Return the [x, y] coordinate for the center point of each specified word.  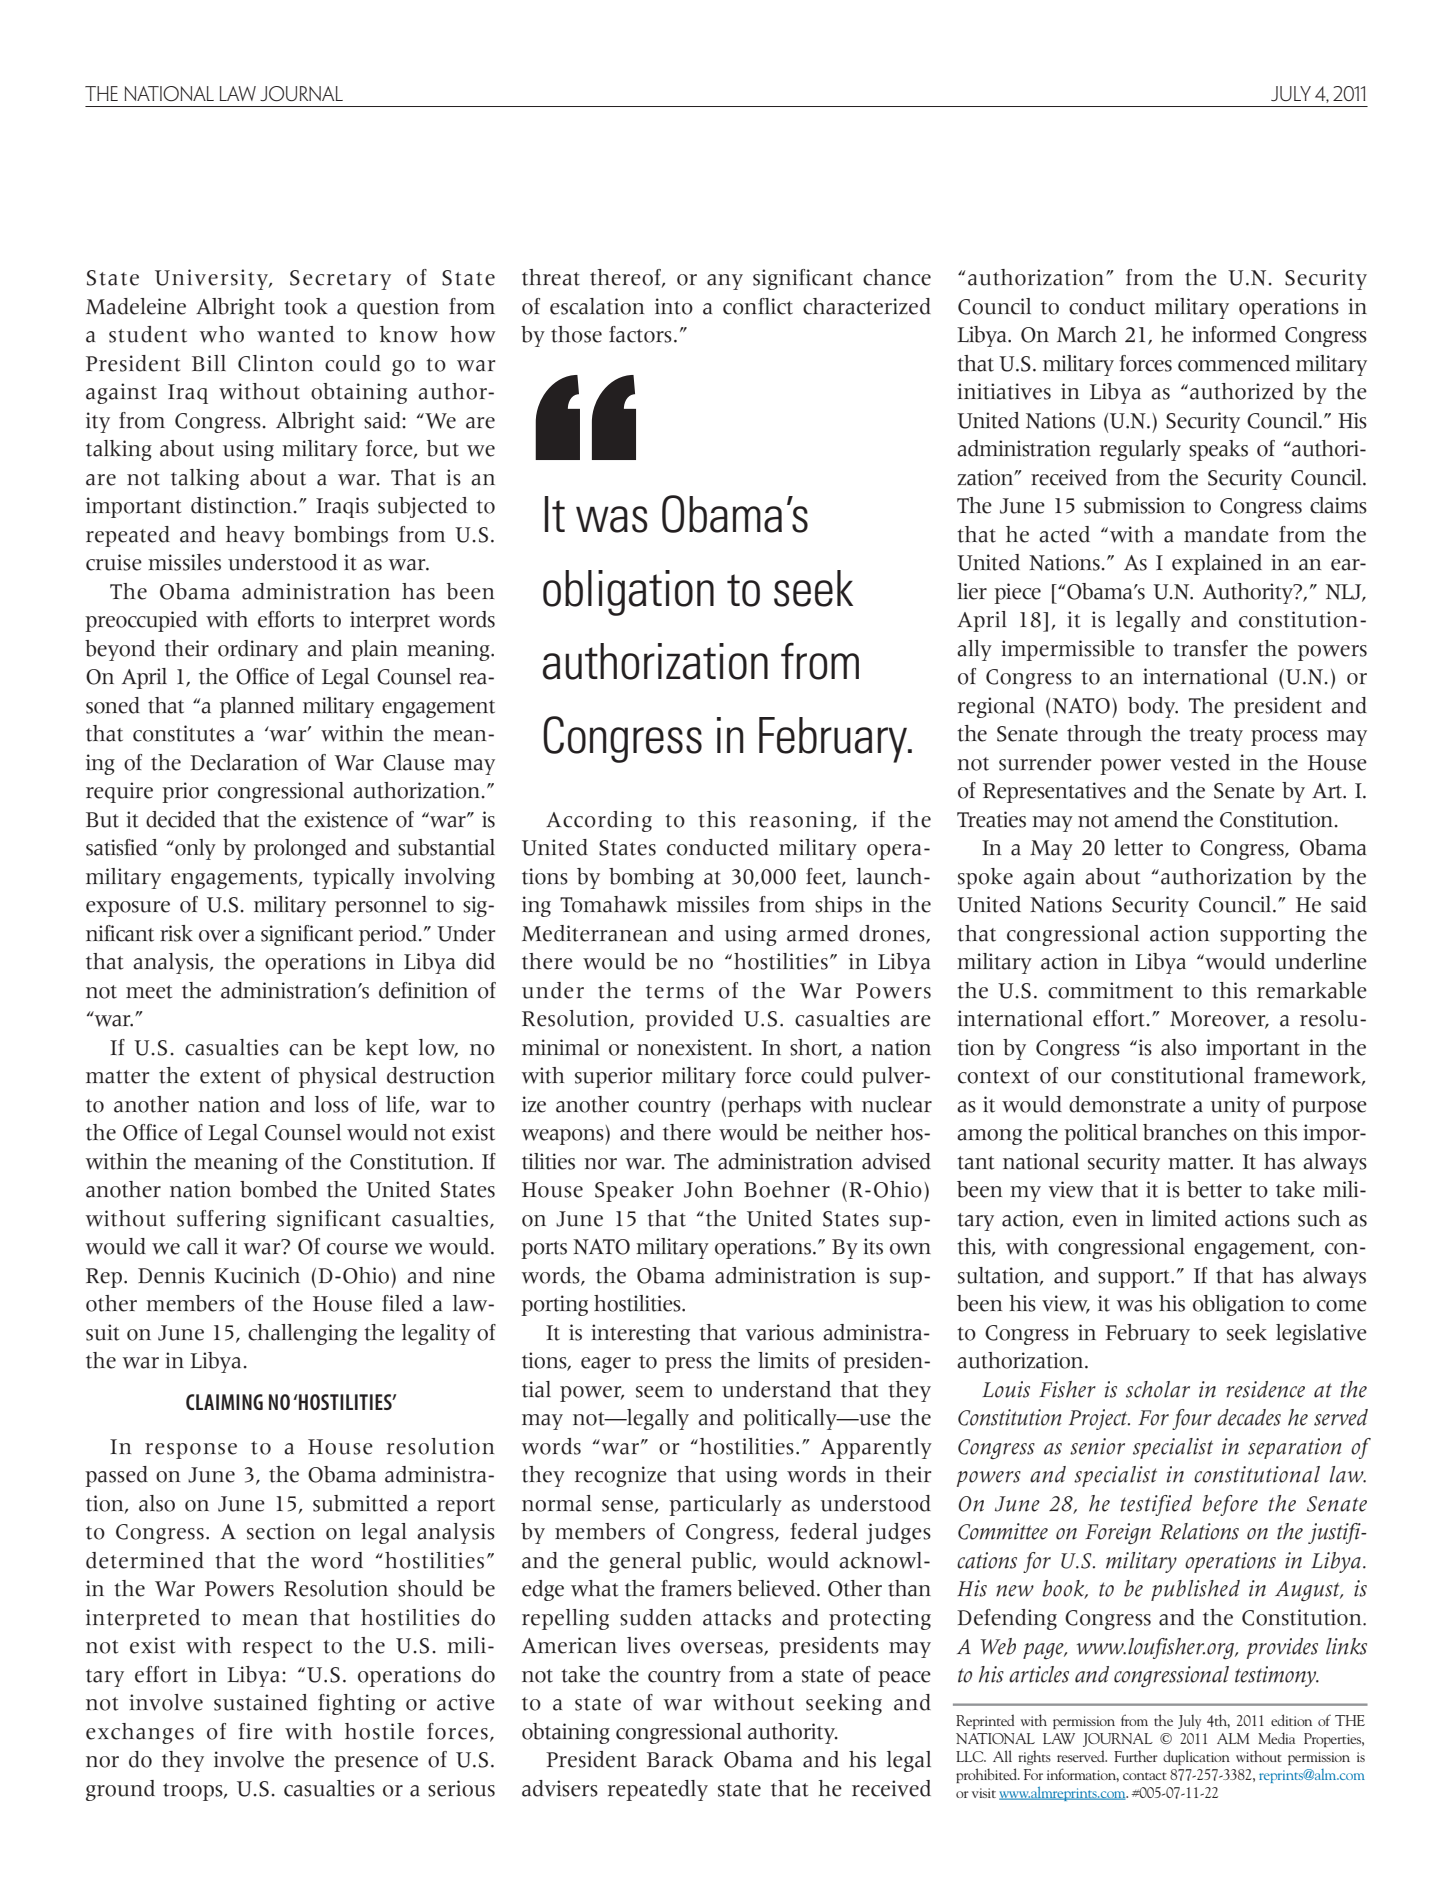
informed [1234, 334]
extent [230, 1077]
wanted [295, 334]
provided [689, 1020]
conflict [758, 306]
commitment [1110, 990]
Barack [680, 1759]
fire [255, 1731]
